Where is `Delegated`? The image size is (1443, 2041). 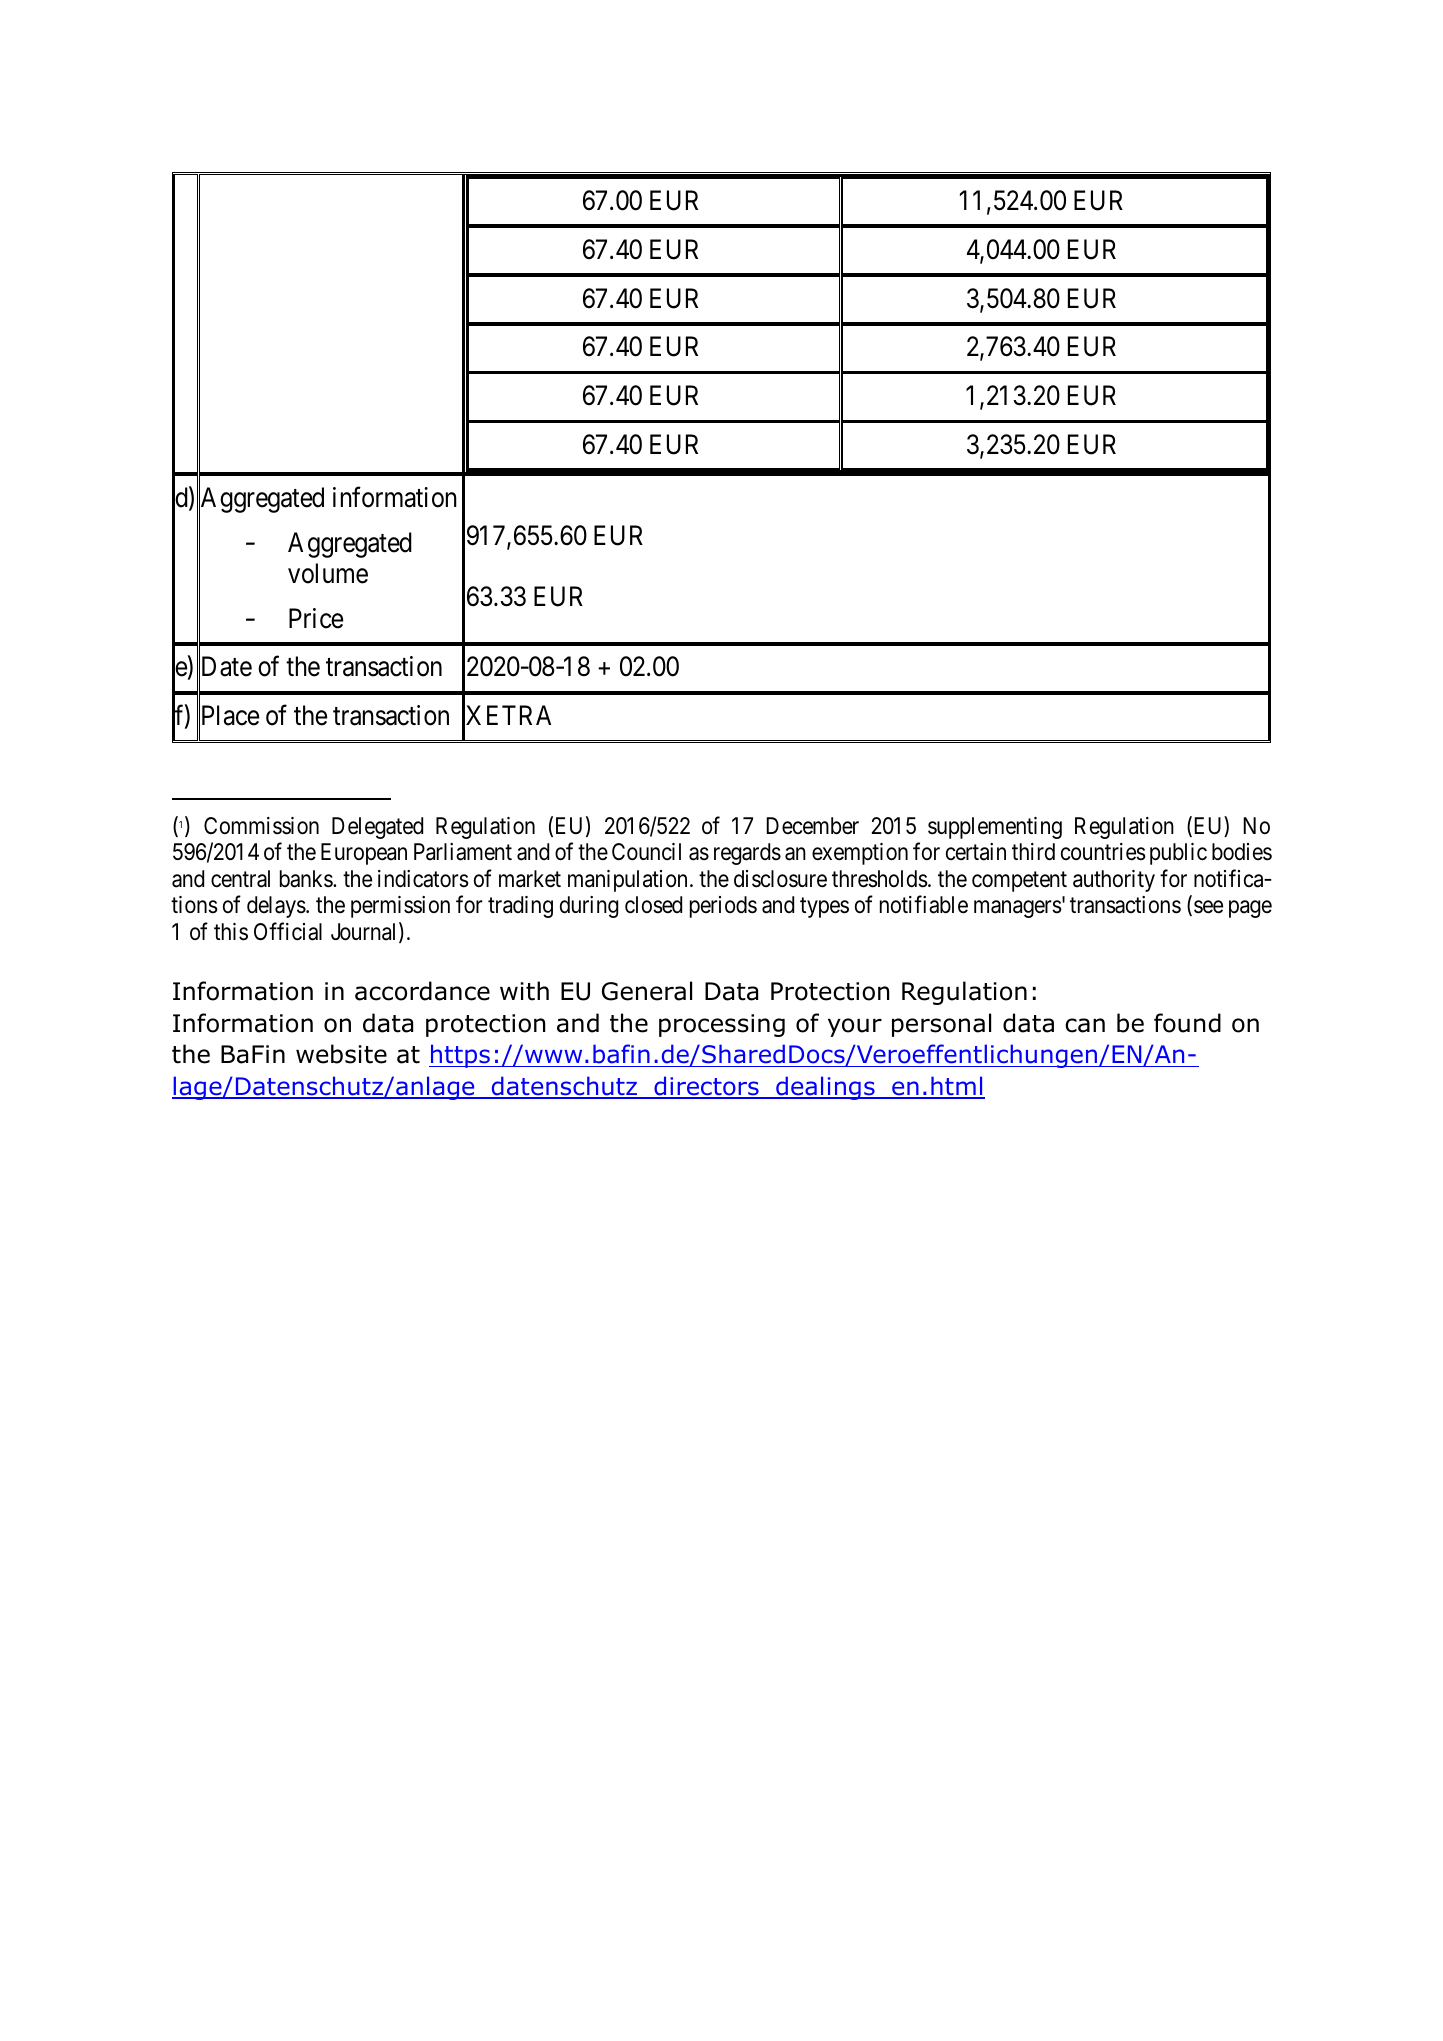 Delegated is located at coordinates (377, 828).
